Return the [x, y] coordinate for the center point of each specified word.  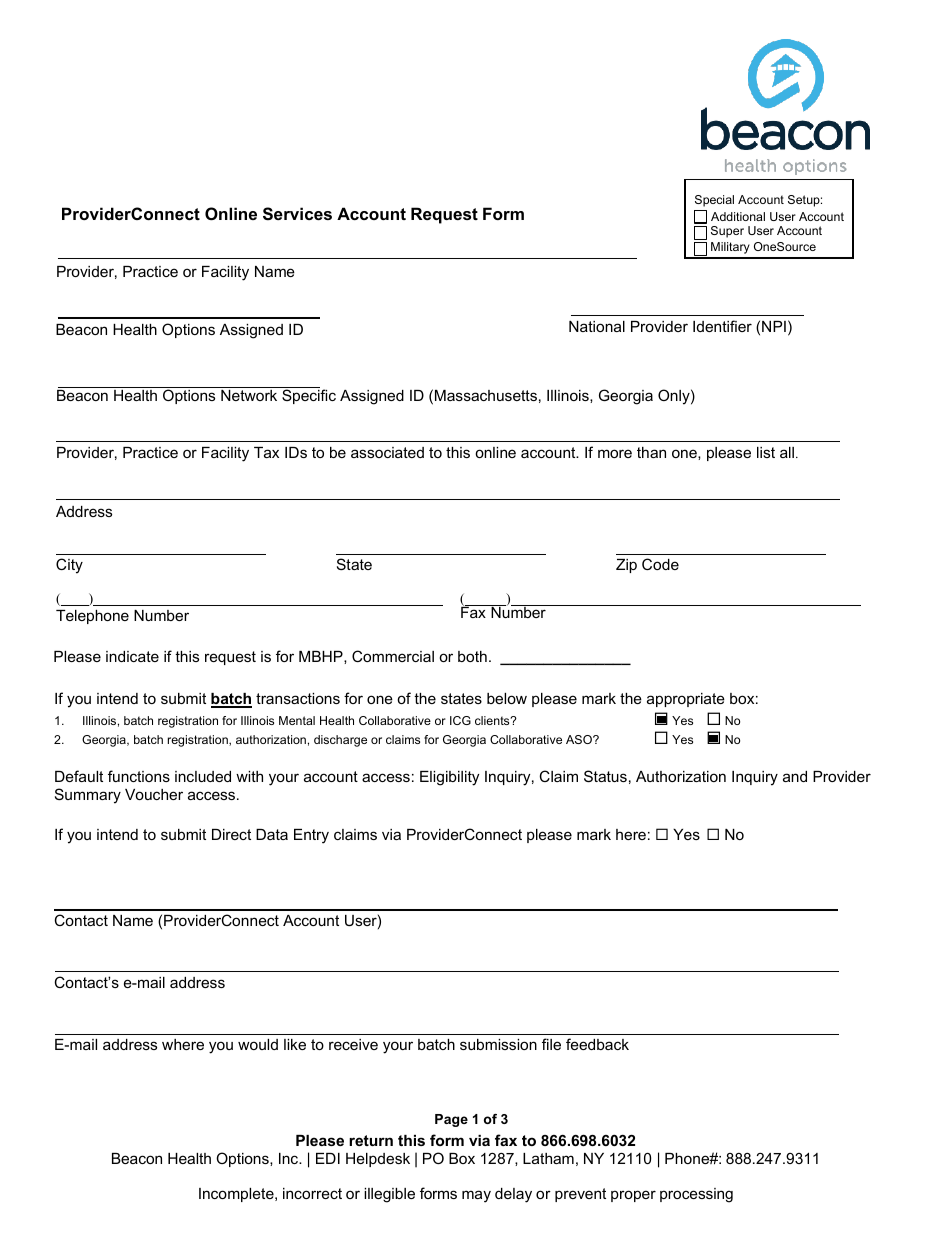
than [651, 452]
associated [387, 452]
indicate [132, 656]
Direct [231, 834]
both [472, 656]
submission [498, 1044]
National [597, 326]
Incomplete [237, 1195]
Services [297, 214]
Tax [266, 452]
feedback [597, 1044]
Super [727, 232]
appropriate [686, 700]
